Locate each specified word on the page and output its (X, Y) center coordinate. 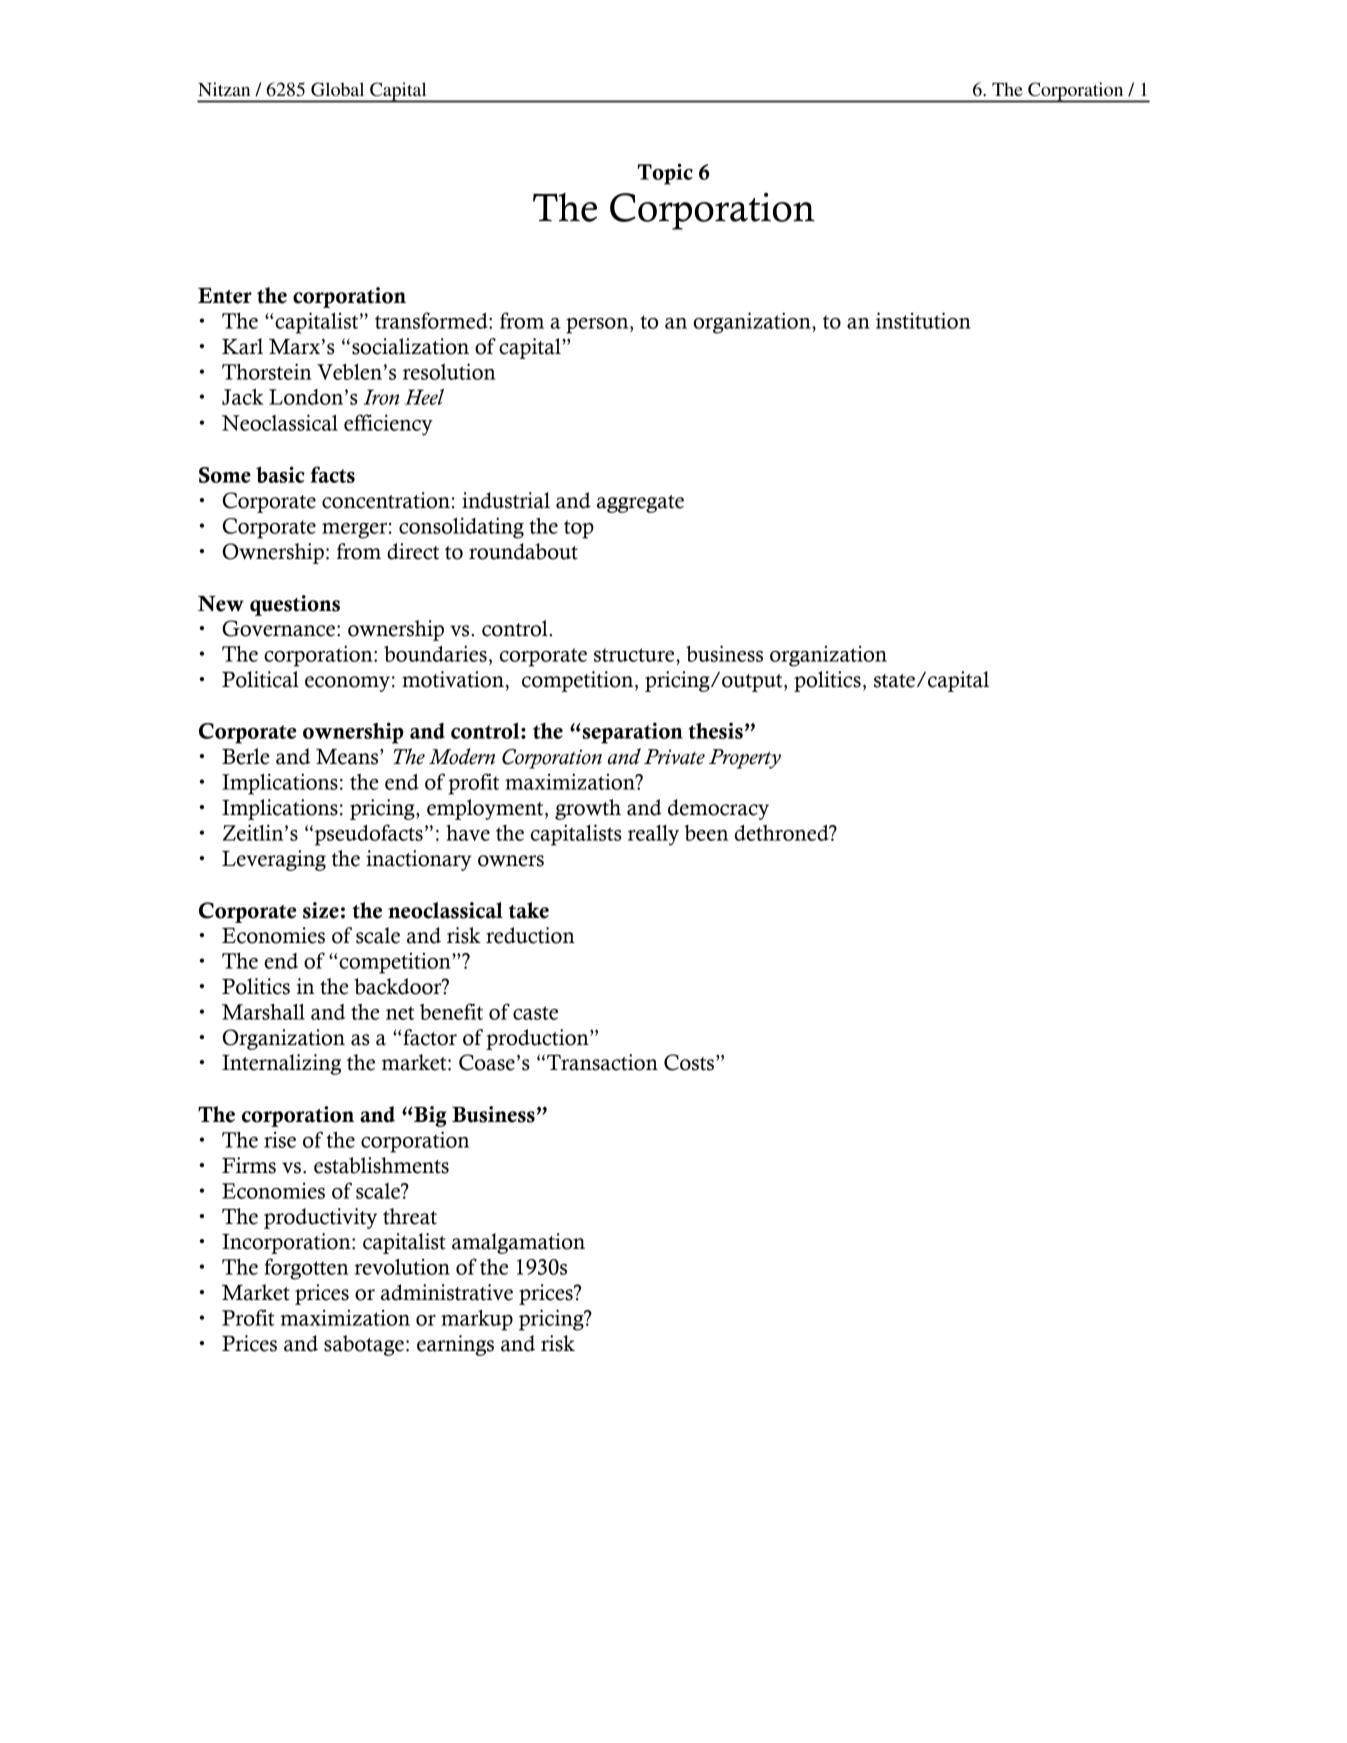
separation (631, 733)
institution (923, 320)
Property (745, 759)
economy (347, 684)
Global (337, 89)
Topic (665, 174)
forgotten (306, 1269)
